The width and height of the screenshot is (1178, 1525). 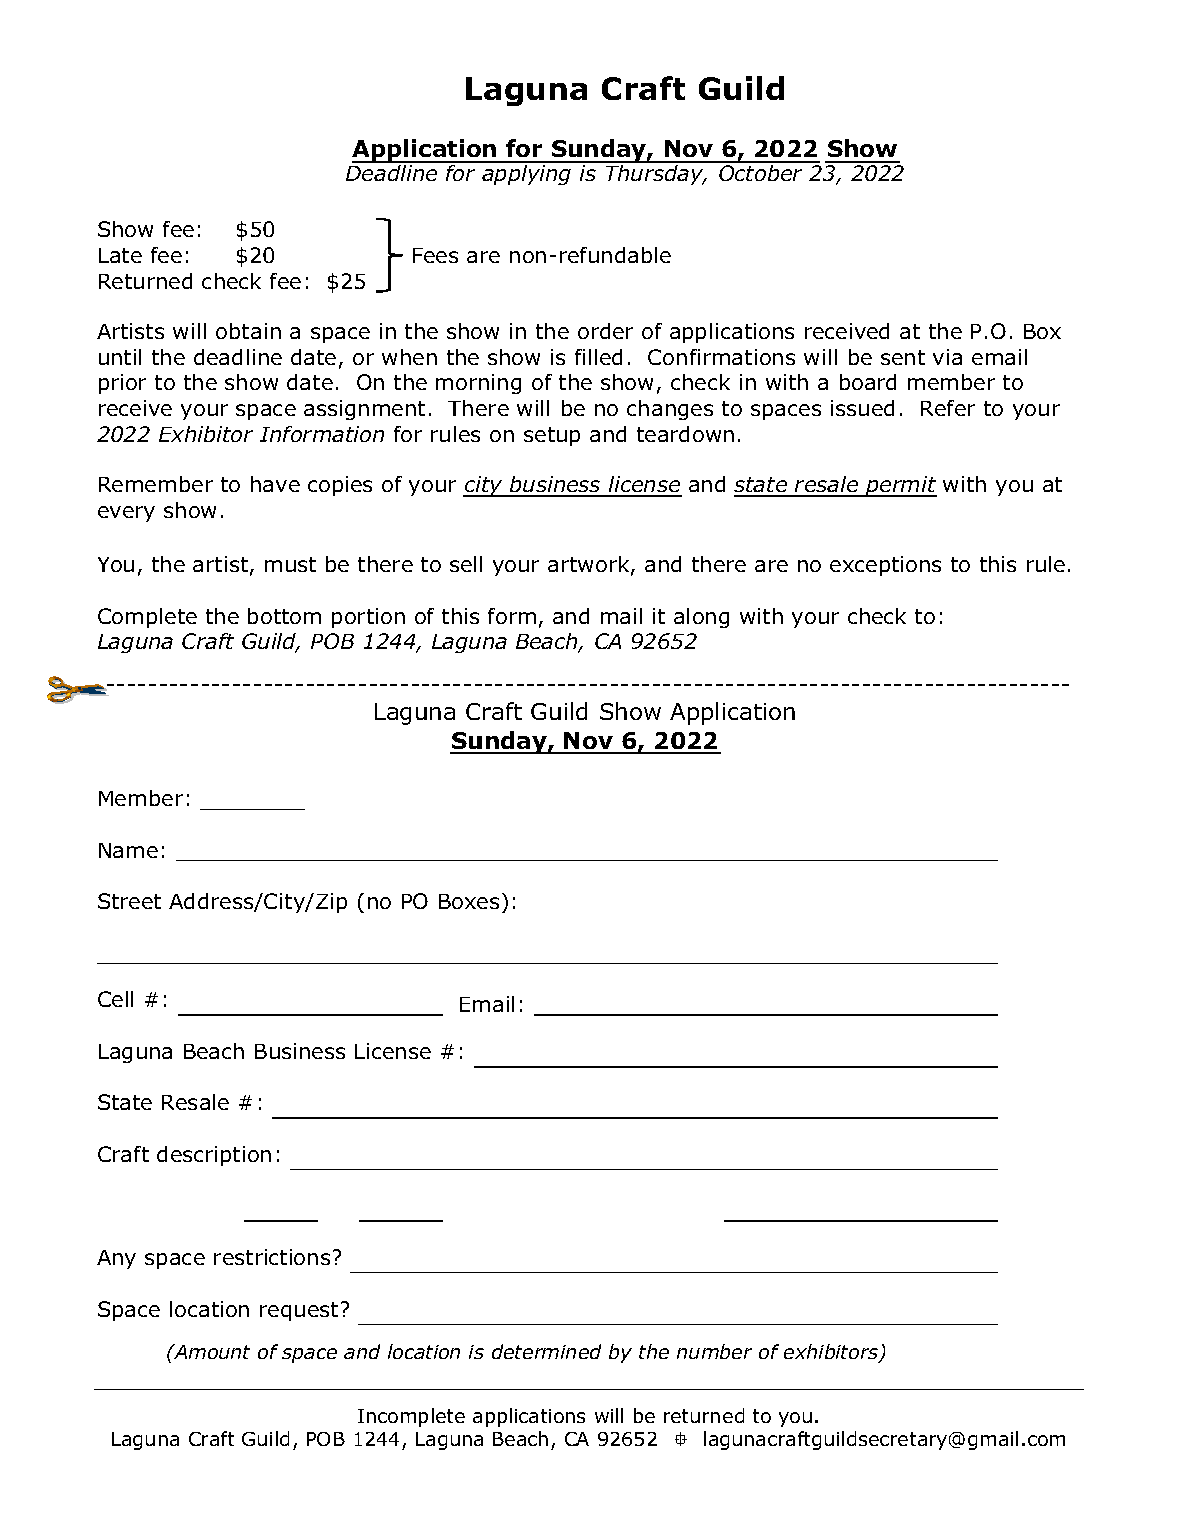 What do you see at coordinates (590, 565) in the screenshot?
I see `artwork` at bounding box center [590, 565].
